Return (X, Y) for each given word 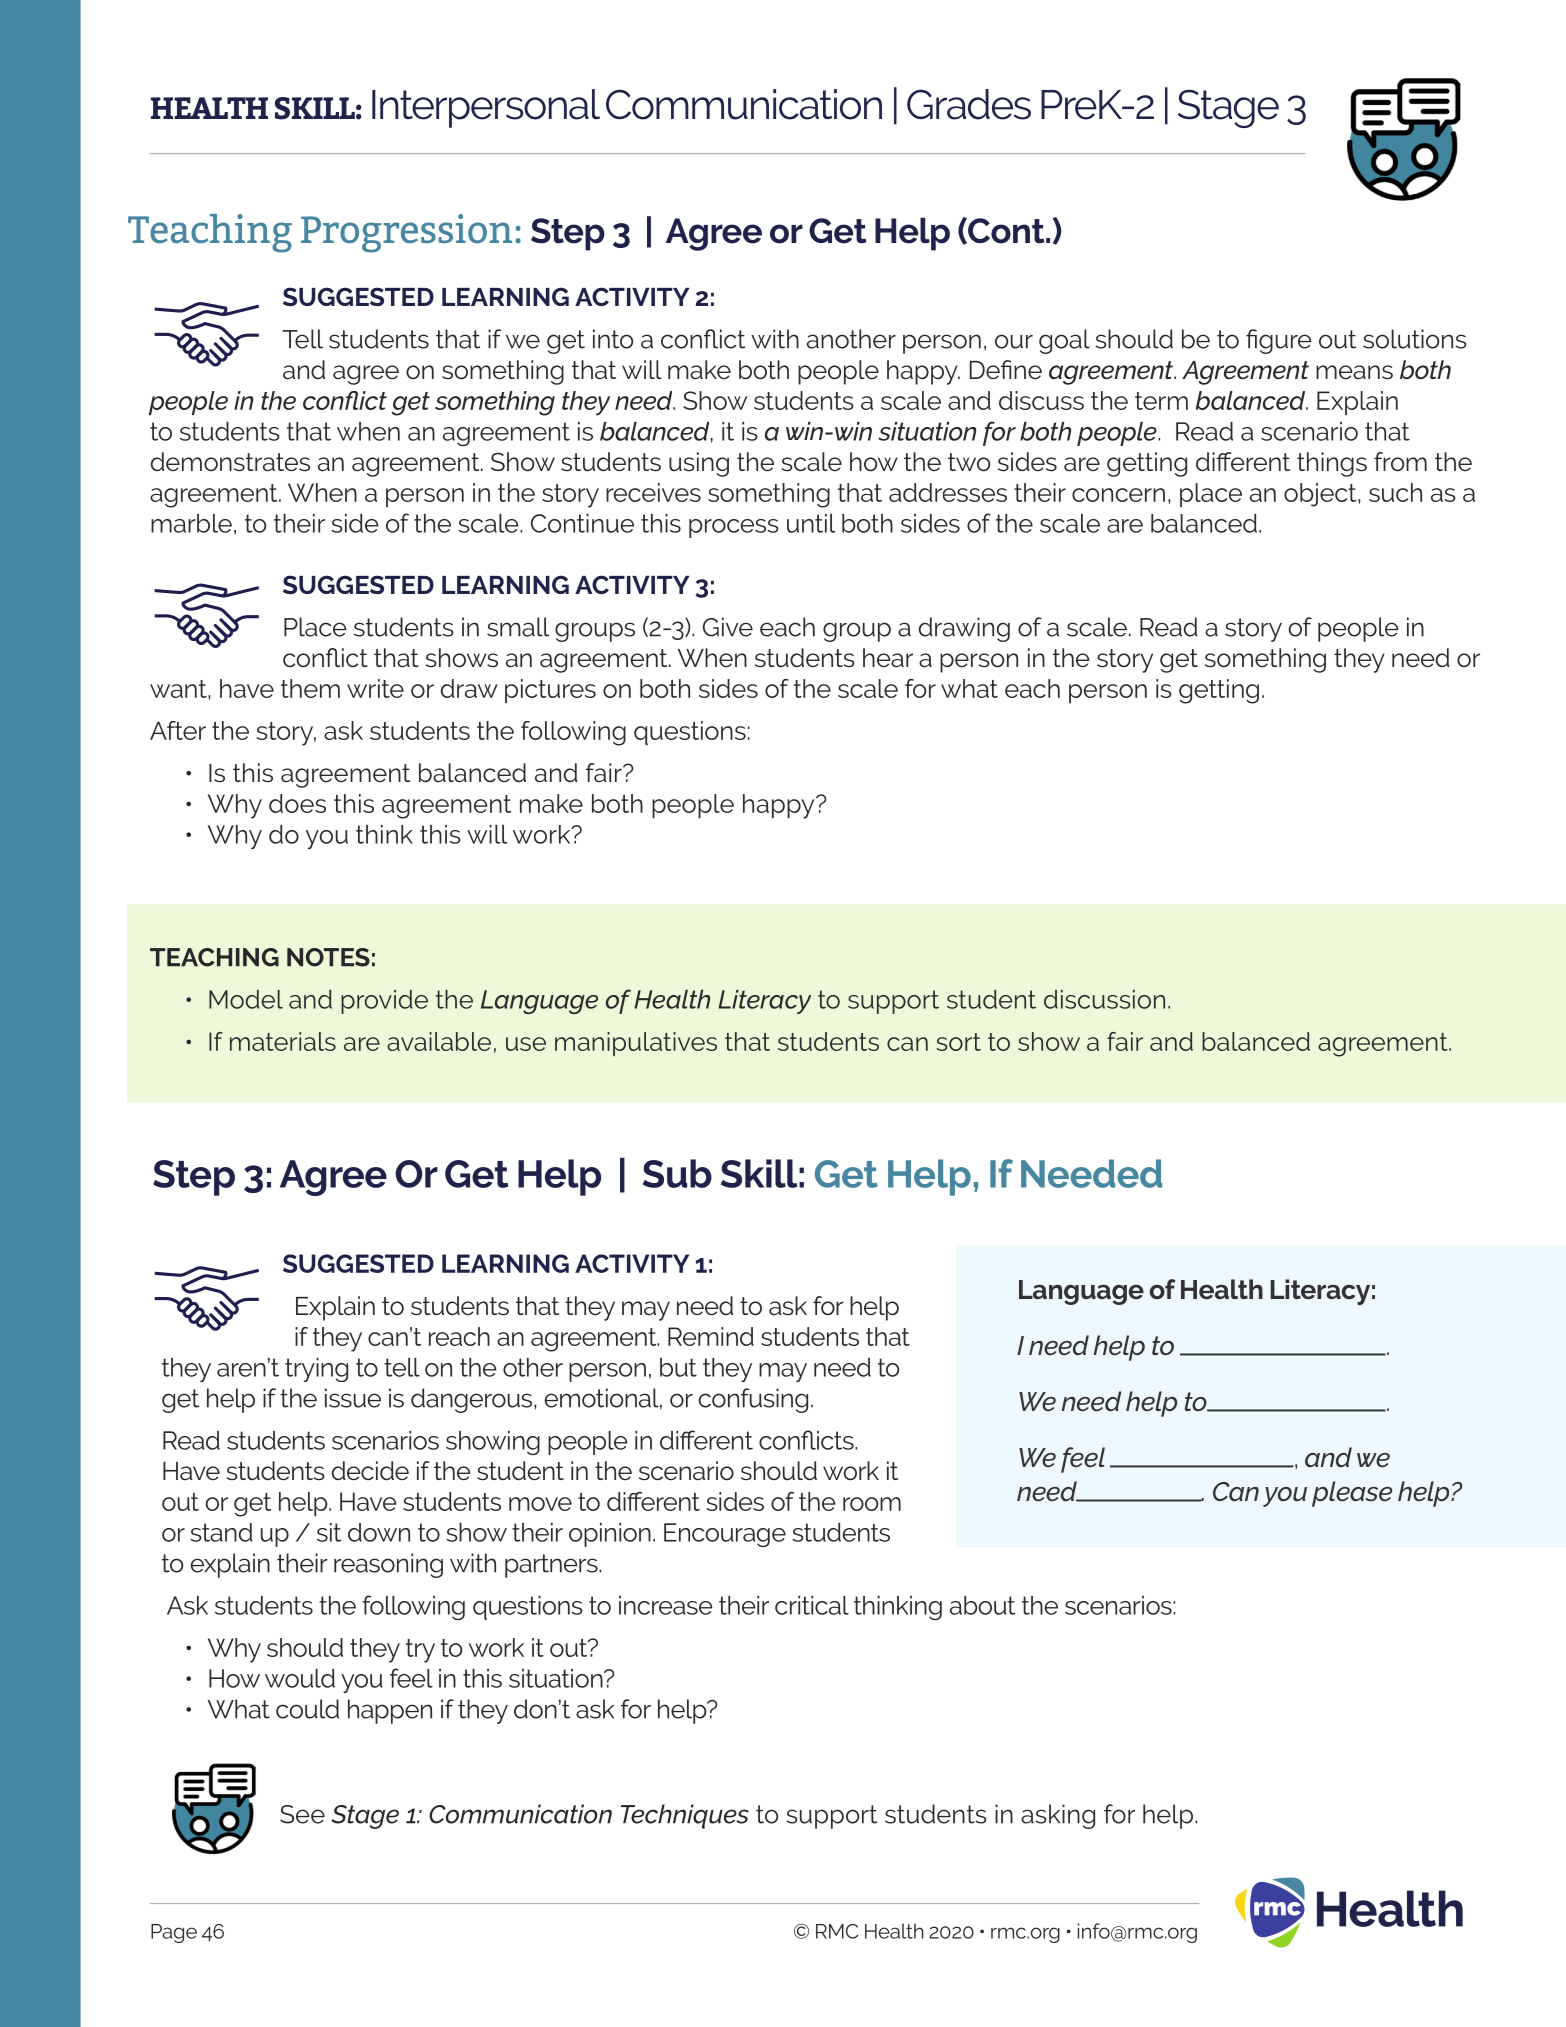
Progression (406, 233)
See (302, 1814)
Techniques (685, 1816)
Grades (969, 104)
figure (1279, 341)
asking (1058, 1816)
